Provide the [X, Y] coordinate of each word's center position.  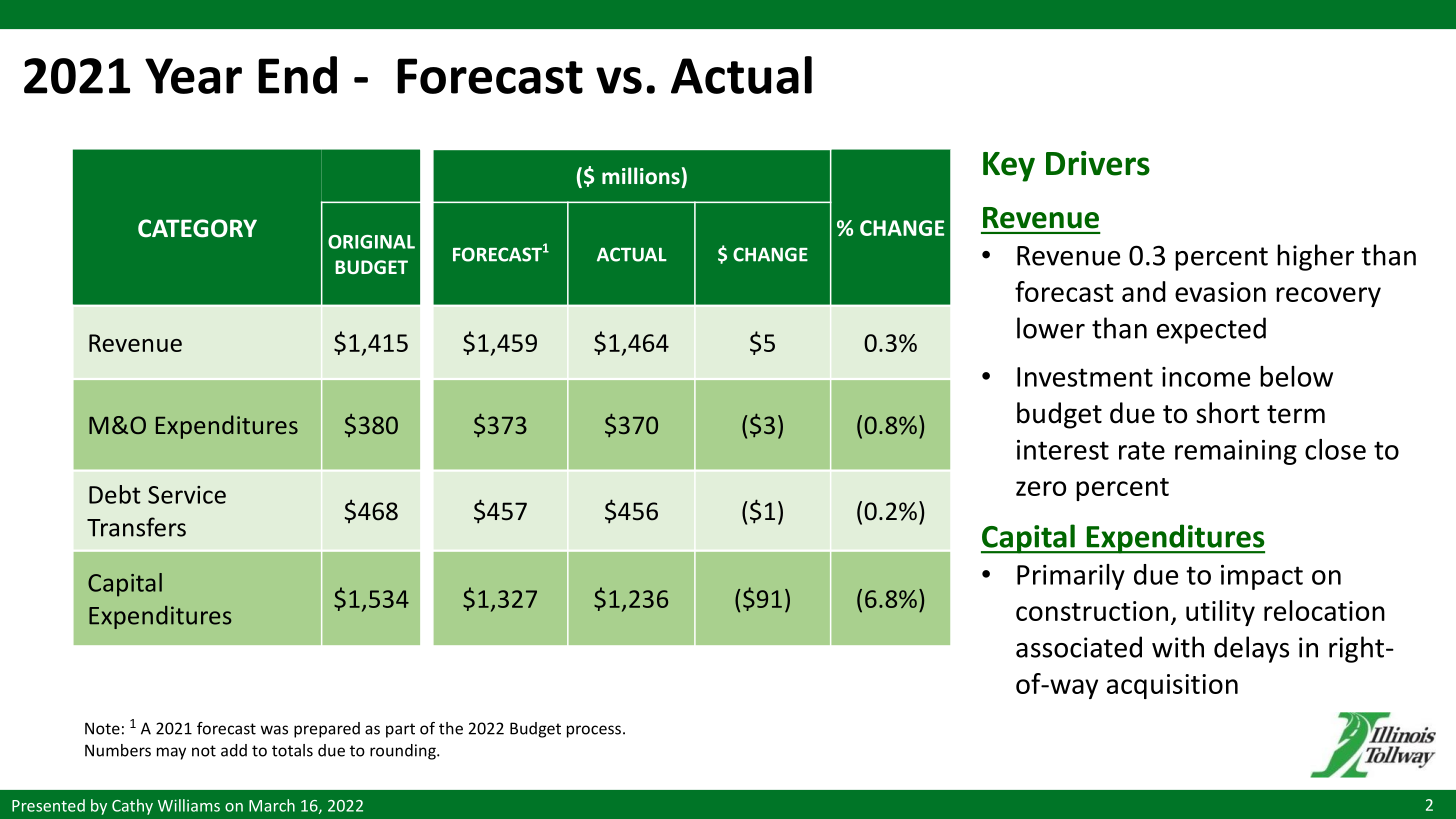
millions [641, 175]
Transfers [136, 527]
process [594, 731]
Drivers [1098, 163]
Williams [189, 805]
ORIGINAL [371, 242]
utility [1220, 613]
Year [193, 76]
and [1144, 291]
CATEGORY [197, 228]
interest [1063, 450]
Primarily [1071, 577]
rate [1142, 450]
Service [187, 495]
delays [1251, 649]
